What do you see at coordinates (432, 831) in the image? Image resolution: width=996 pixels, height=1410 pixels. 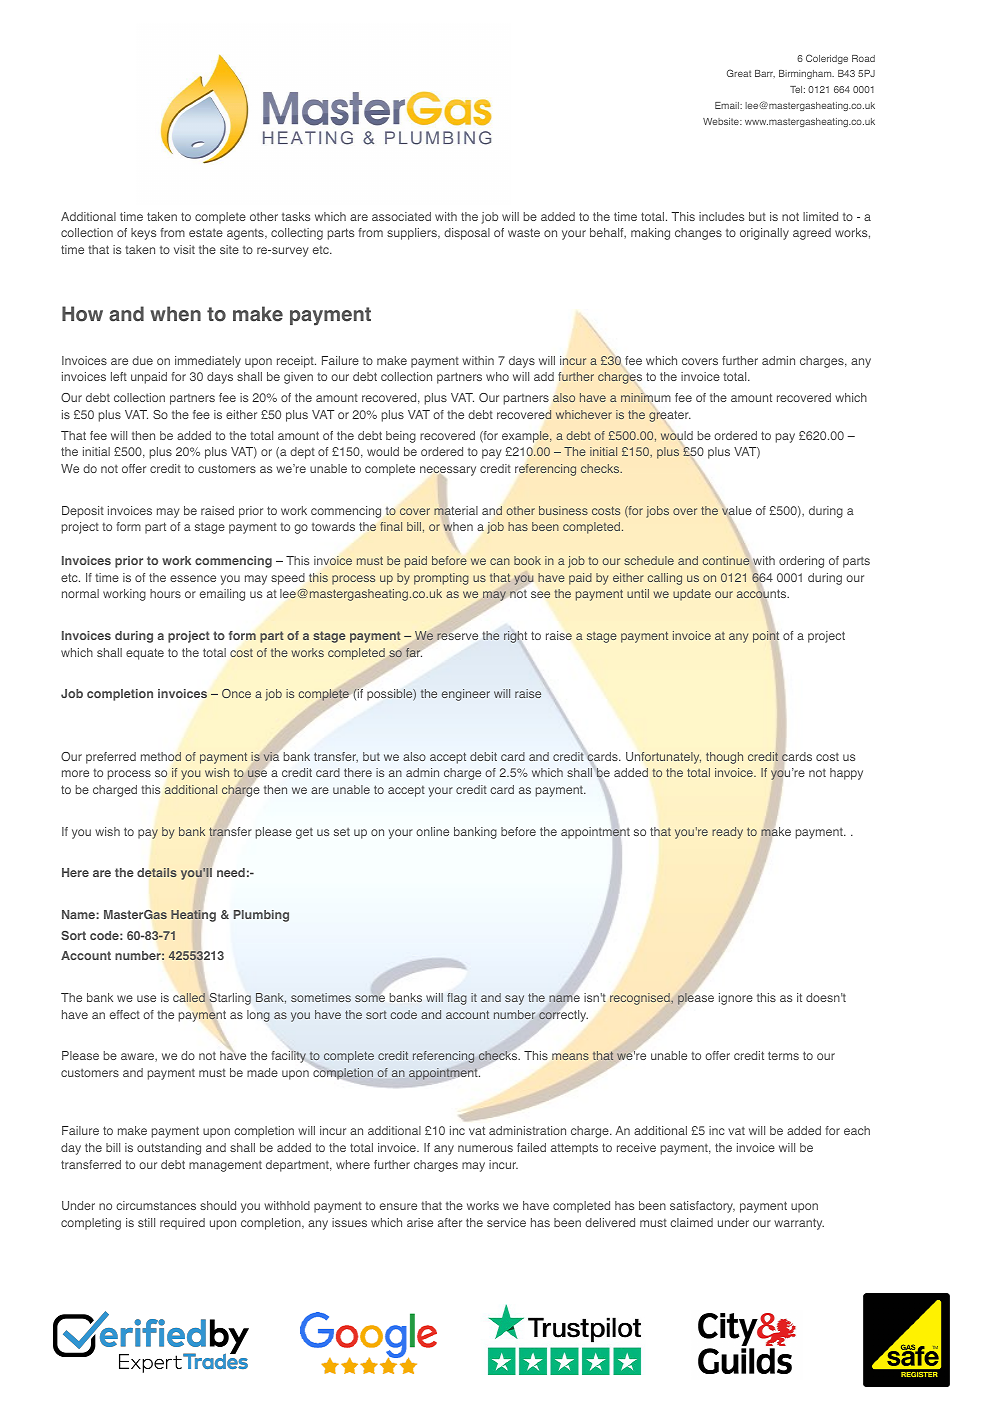 I see `online` at bounding box center [432, 831].
